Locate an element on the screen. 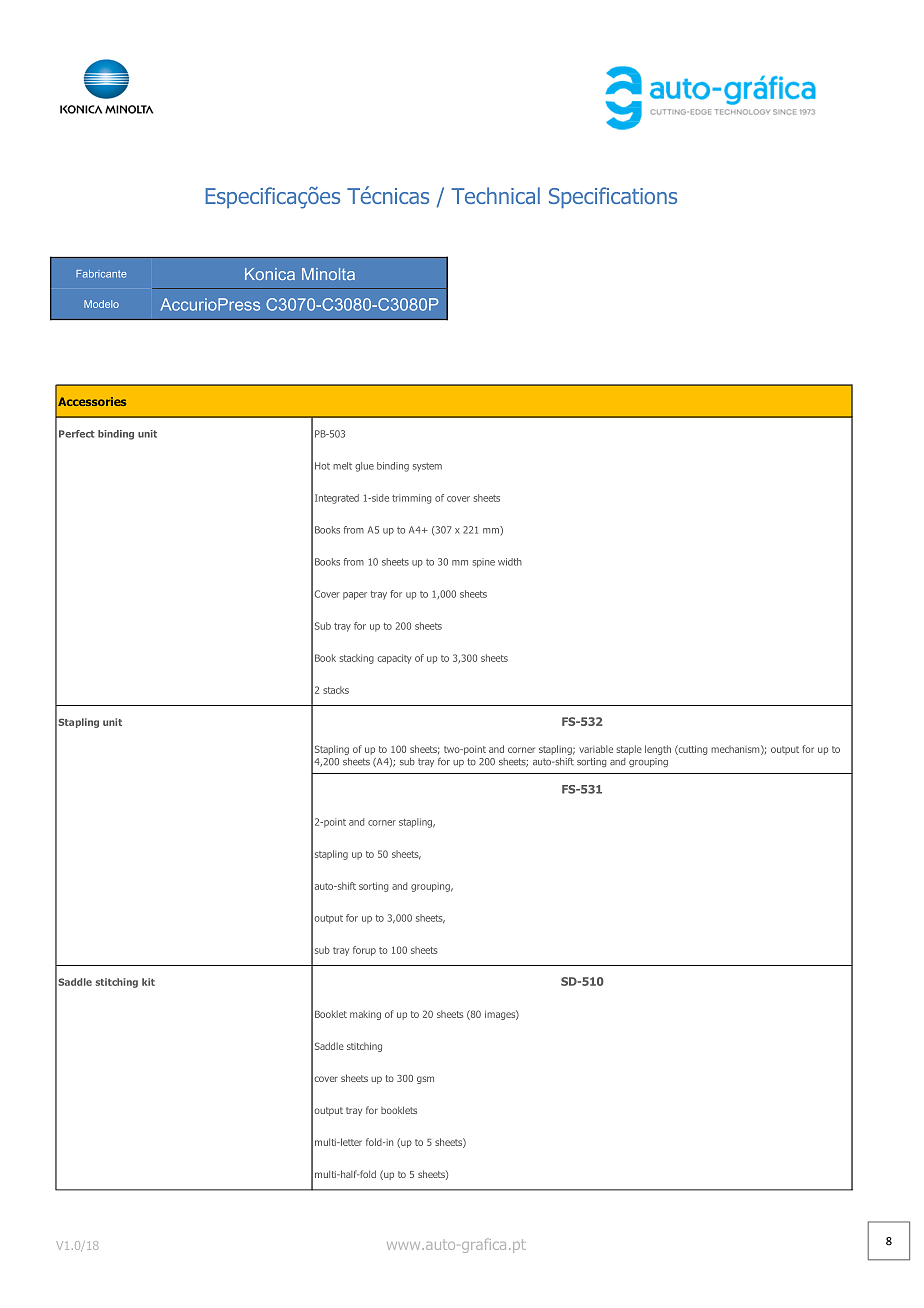  Modelo is located at coordinates (101, 304).
